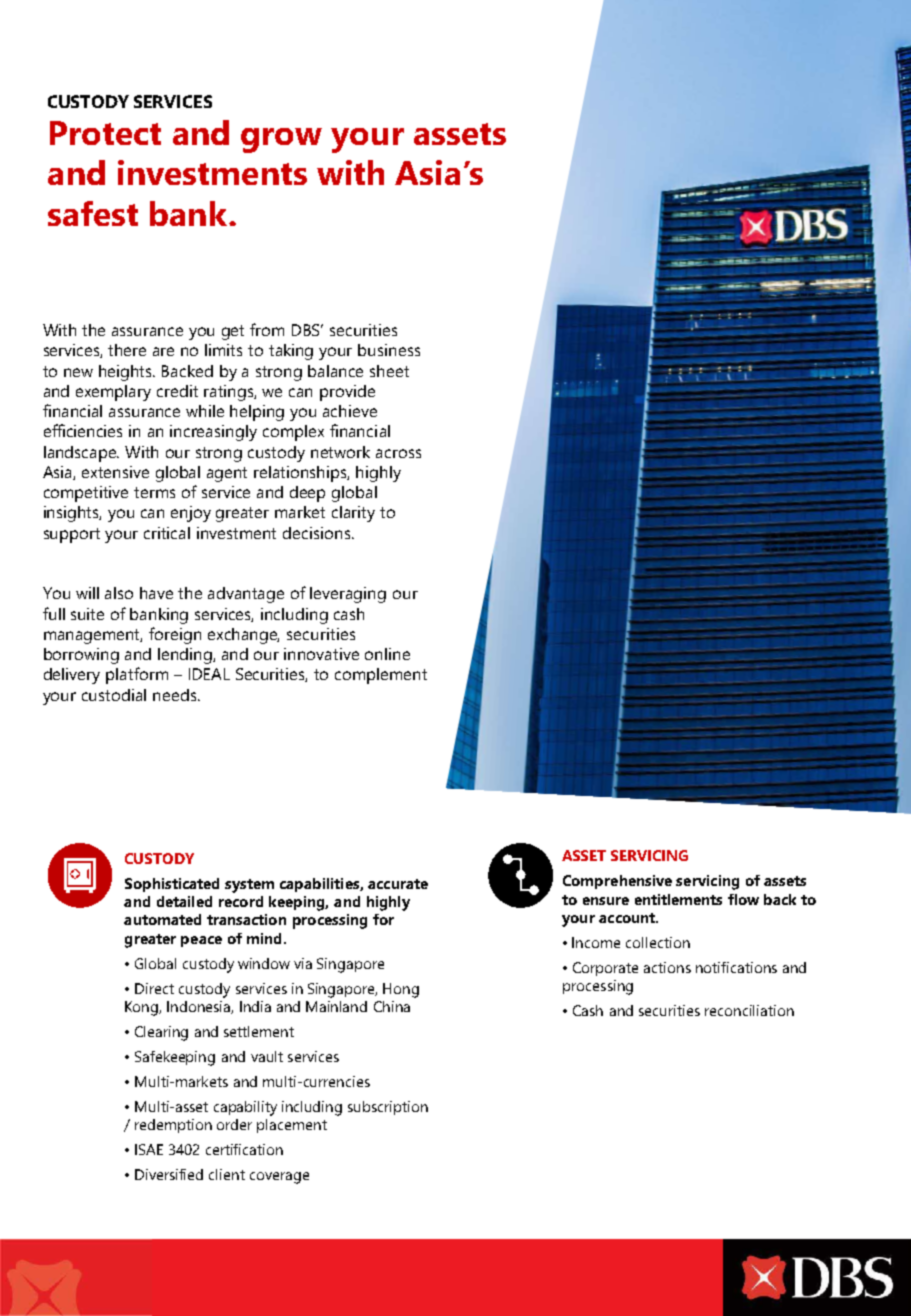  I want to click on exemplary, so click(113, 393).
